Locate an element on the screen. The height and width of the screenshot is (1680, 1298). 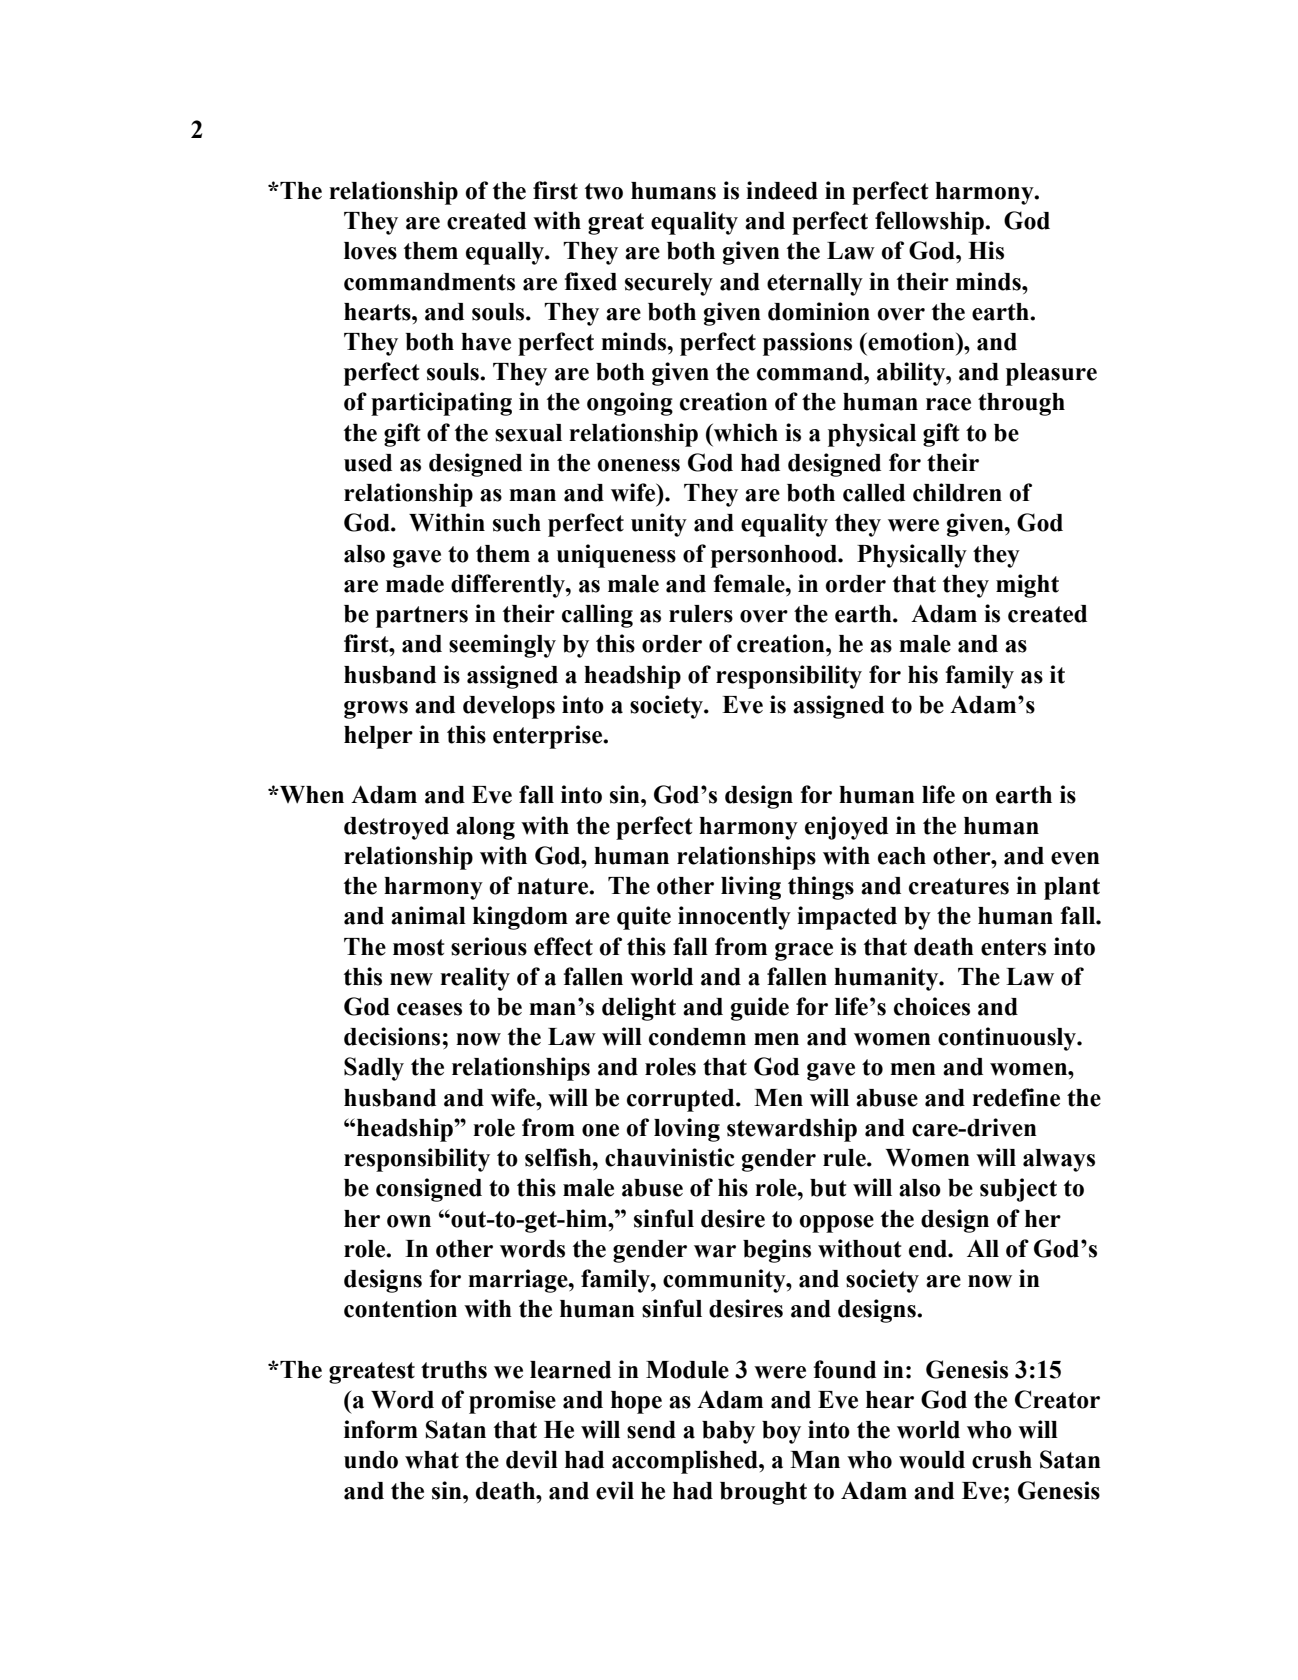
children is located at coordinates (957, 492).
